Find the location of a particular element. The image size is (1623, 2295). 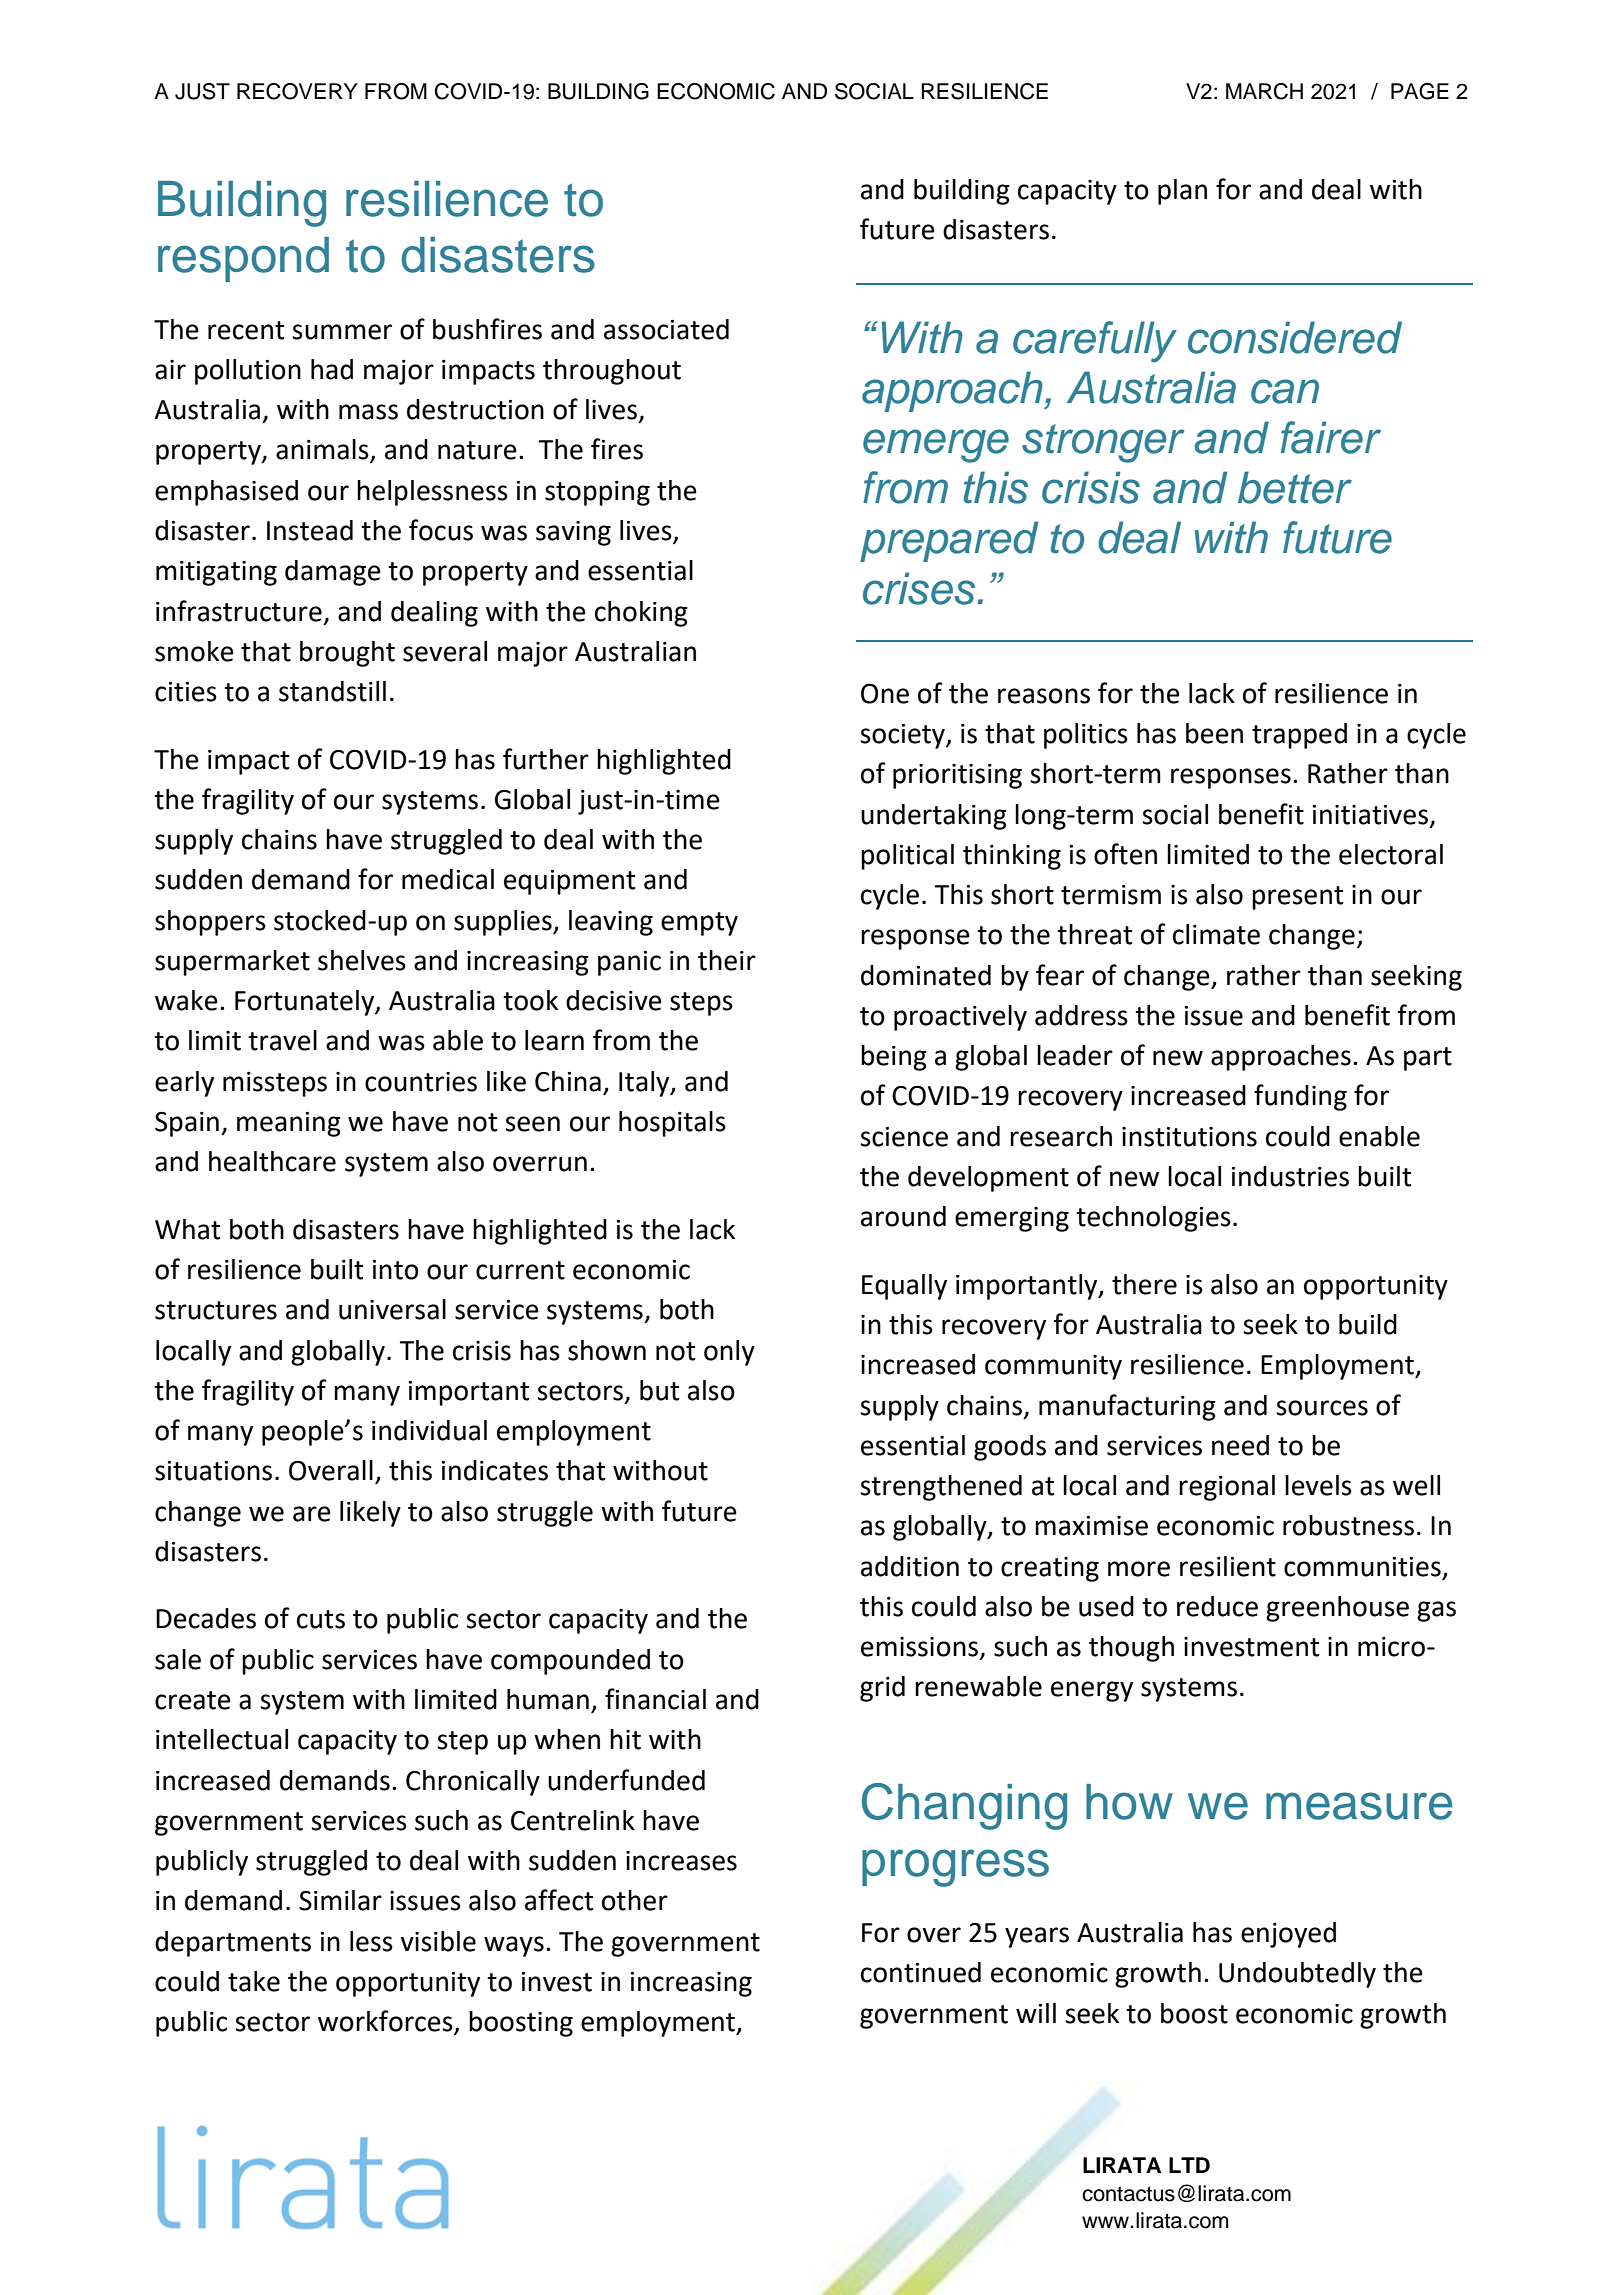

MARCH is located at coordinates (1264, 91).
